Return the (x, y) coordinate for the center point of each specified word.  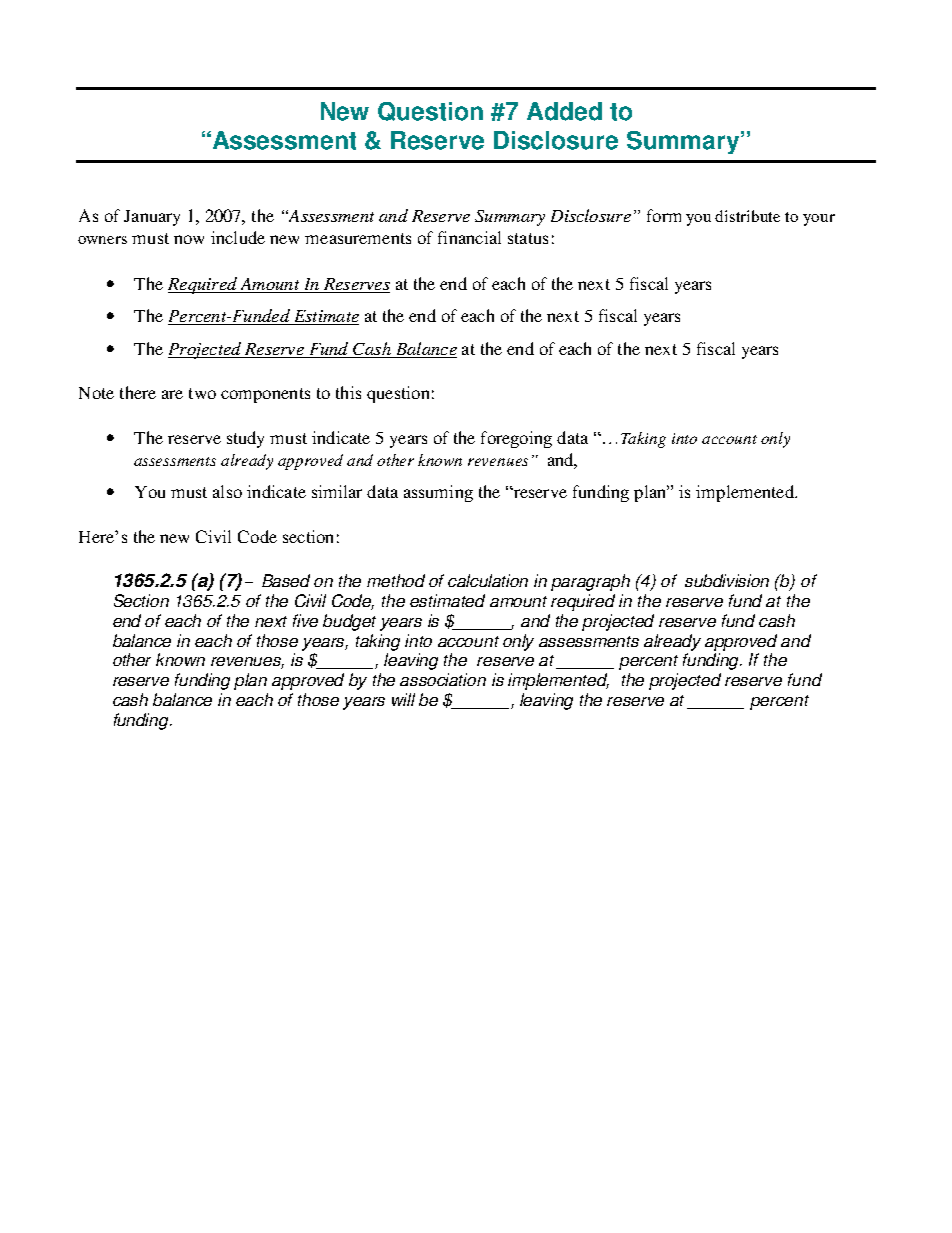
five (305, 620)
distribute (747, 216)
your (819, 220)
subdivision (727, 580)
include (238, 237)
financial (469, 237)
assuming (438, 493)
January (152, 218)
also (227, 491)
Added (564, 111)
